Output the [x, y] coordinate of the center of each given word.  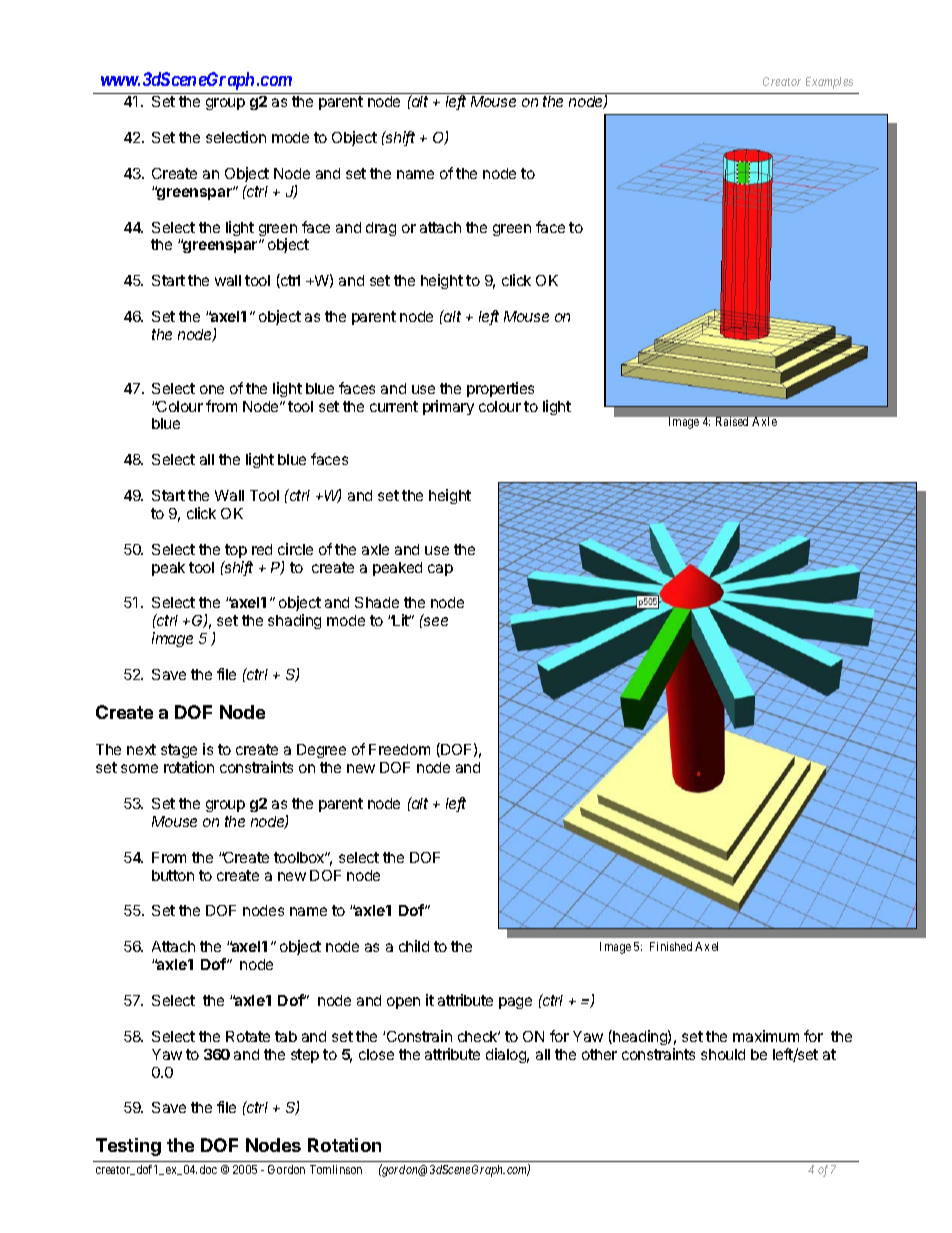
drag [381, 229]
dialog [507, 1055]
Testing [128, 1147]
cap [440, 570]
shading [294, 621]
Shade [377, 602]
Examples [829, 83]
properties [500, 389]
